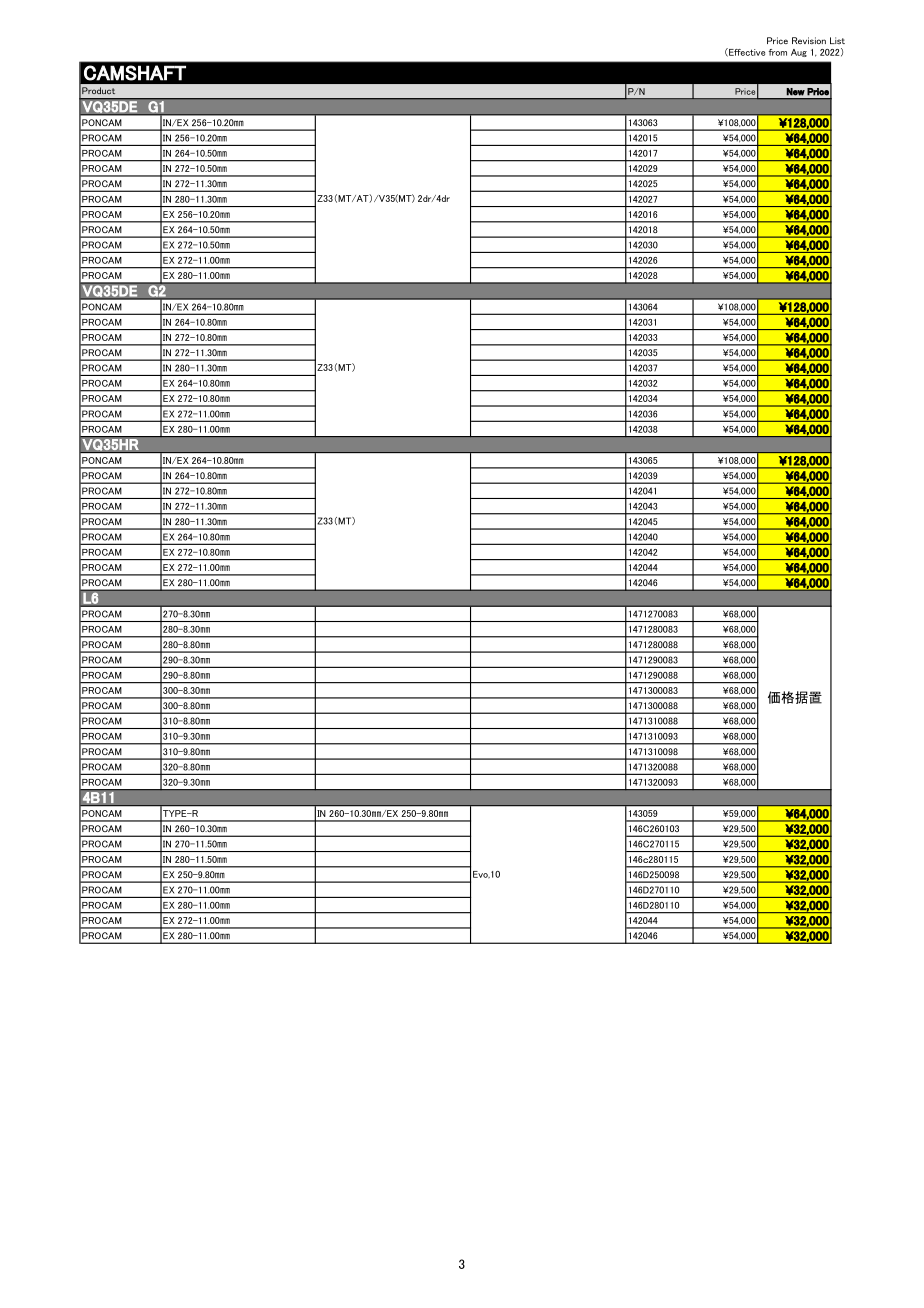 This screenshot has height=1308, width=924. What do you see at coordinates (799, 53) in the screenshot?
I see `Aug` at bounding box center [799, 53].
